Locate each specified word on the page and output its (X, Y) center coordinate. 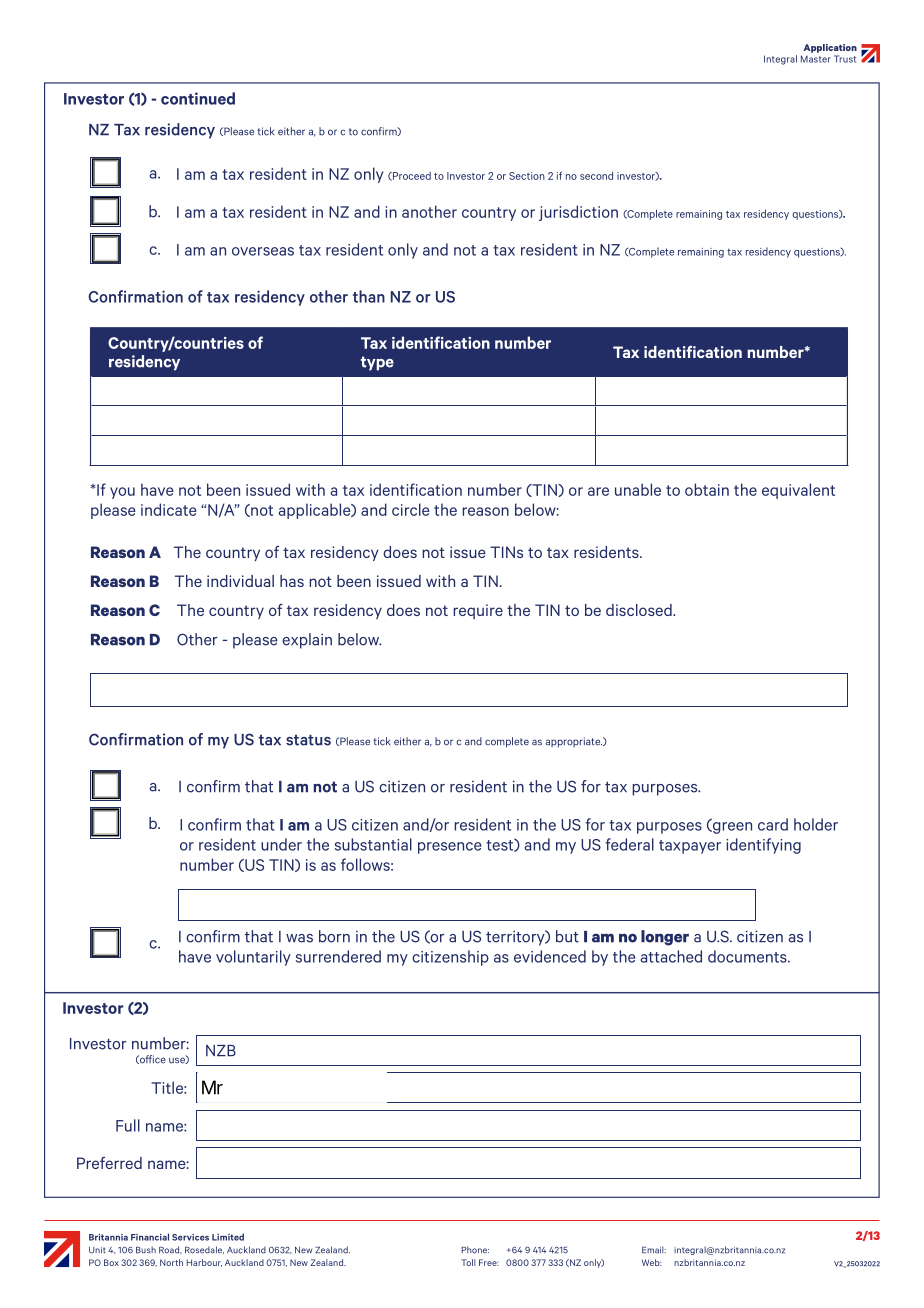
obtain (707, 489)
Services (190, 1237)
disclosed (640, 610)
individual (240, 581)
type (377, 363)
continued (198, 98)
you (122, 493)
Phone (475, 1250)
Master (816, 59)
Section (527, 176)
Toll (468, 1262)
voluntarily (253, 958)
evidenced (550, 956)
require (478, 611)
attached (671, 956)
